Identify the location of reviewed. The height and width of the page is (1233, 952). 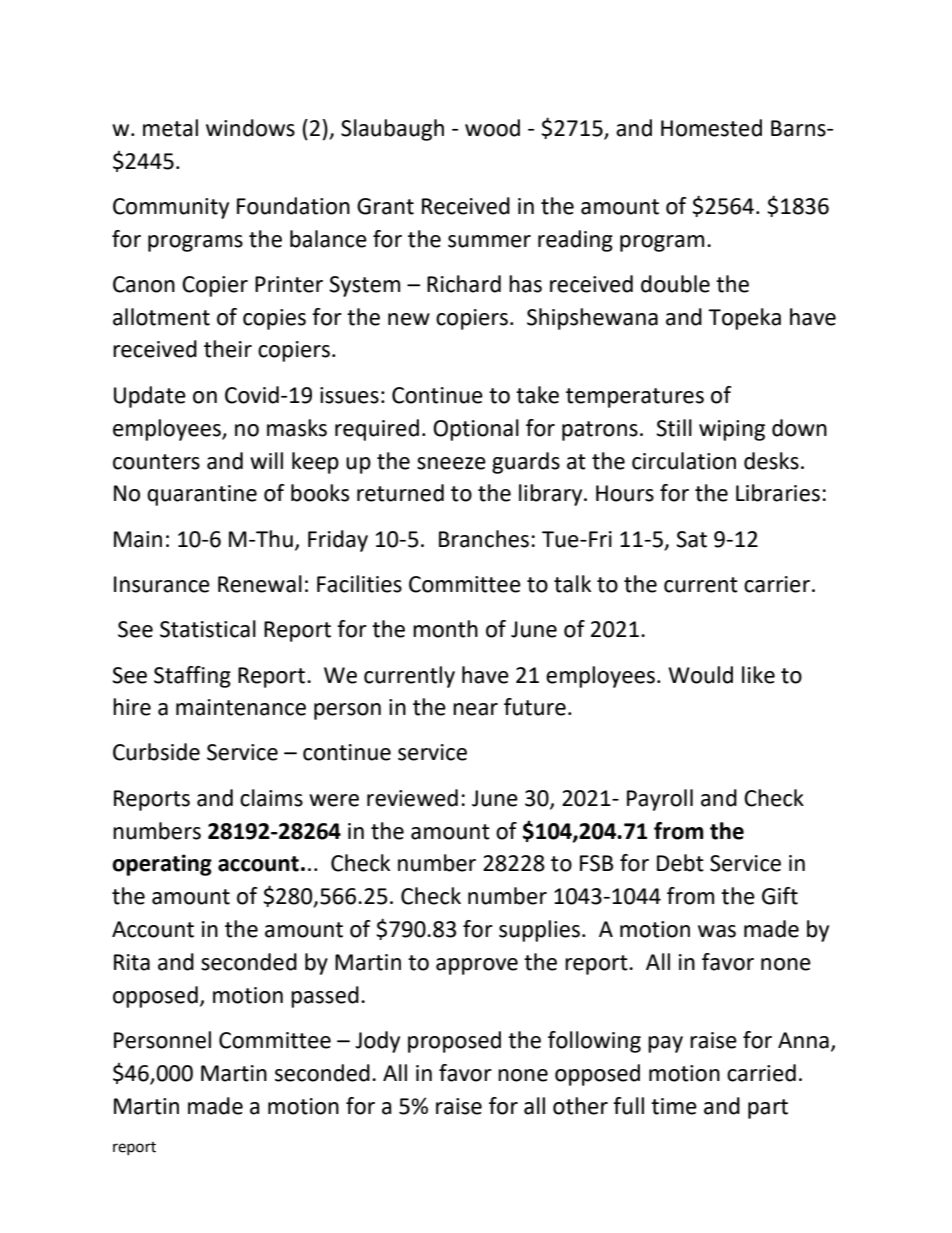
(412, 798).
